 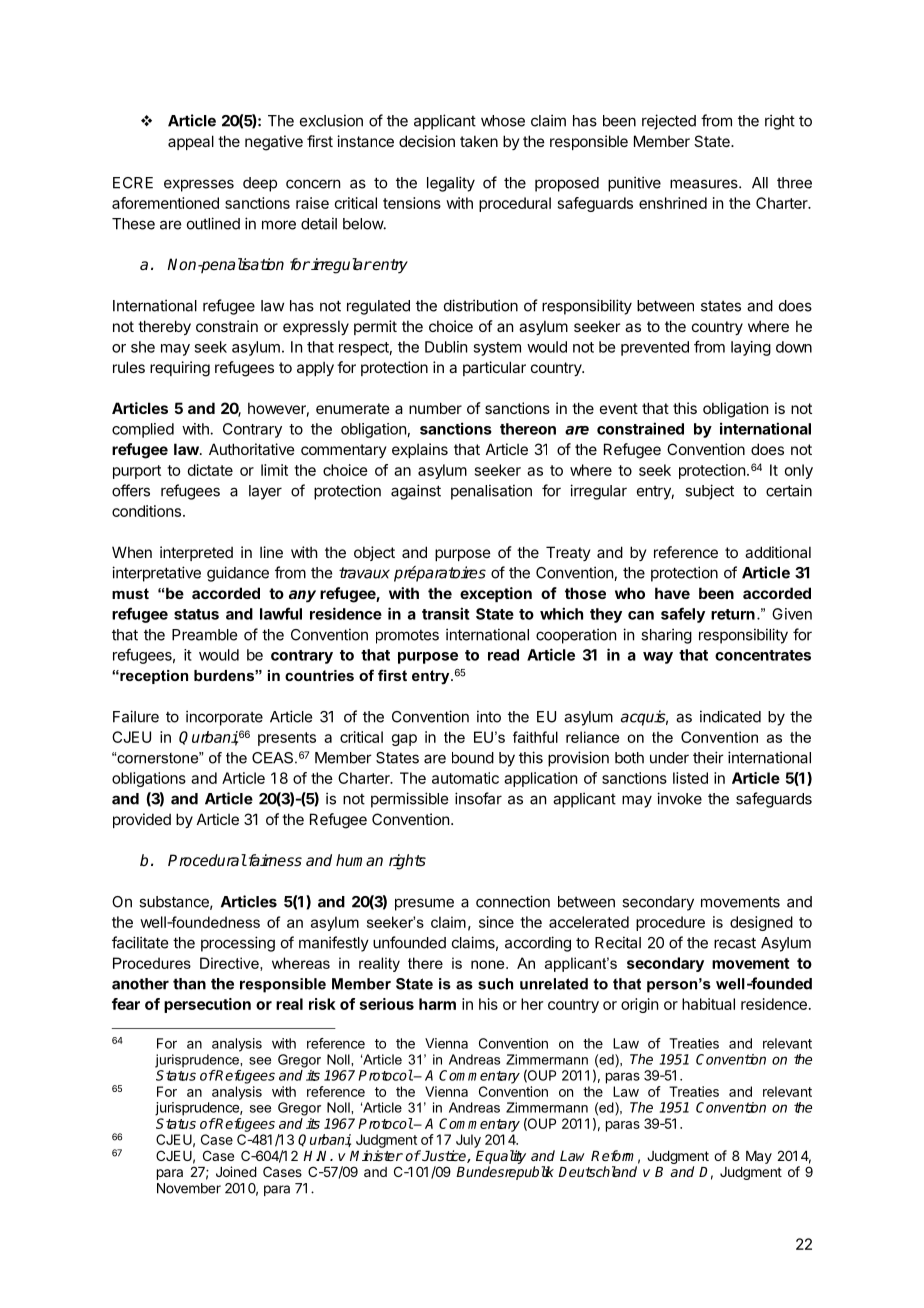 What do you see at coordinates (238, 944) in the screenshot?
I see `processing` at bounding box center [238, 944].
